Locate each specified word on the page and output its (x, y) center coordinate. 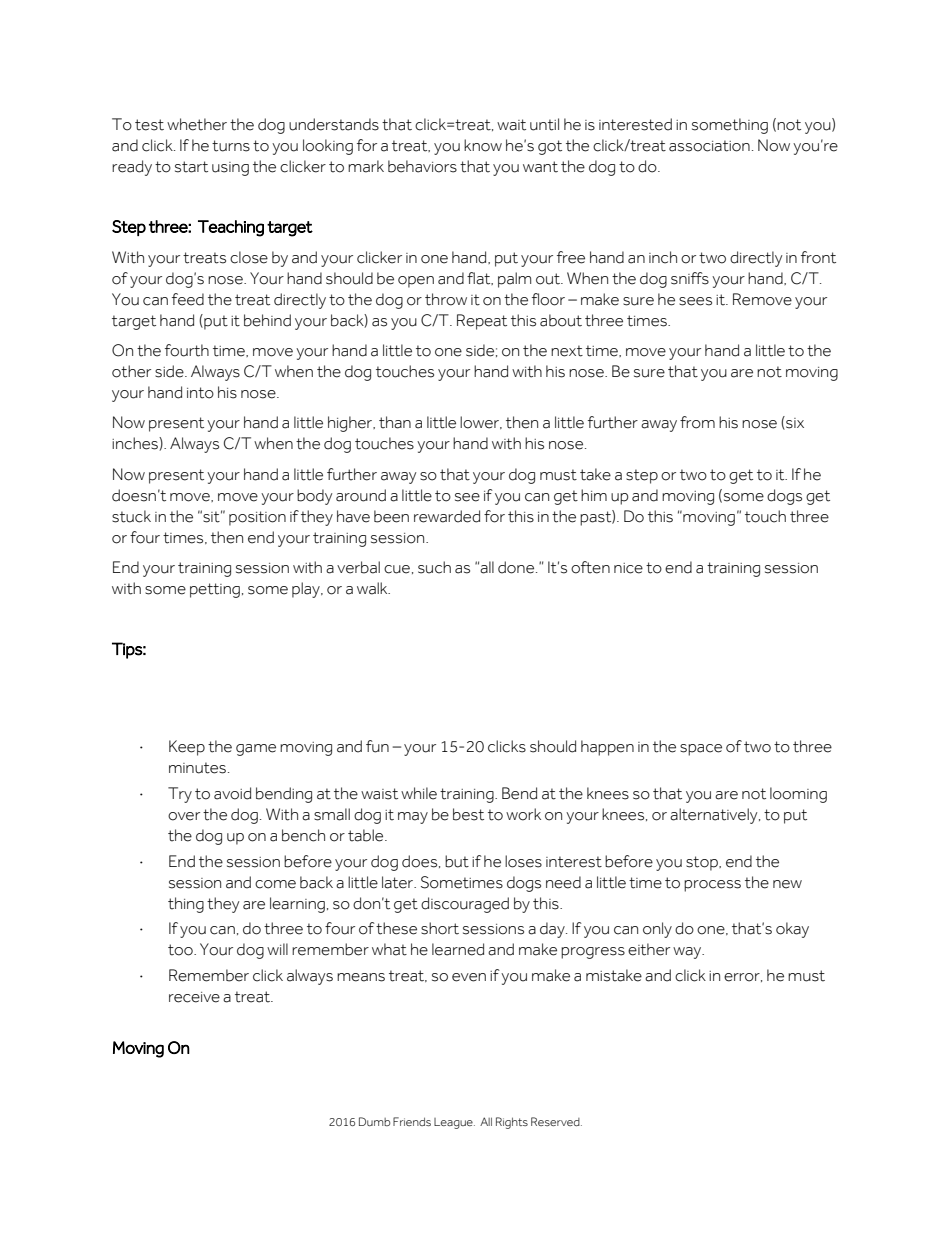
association (709, 146)
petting (215, 590)
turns (231, 146)
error (743, 977)
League (454, 1123)
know (483, 145)
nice (628, 568)
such (434, 567)
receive (194, 997)
